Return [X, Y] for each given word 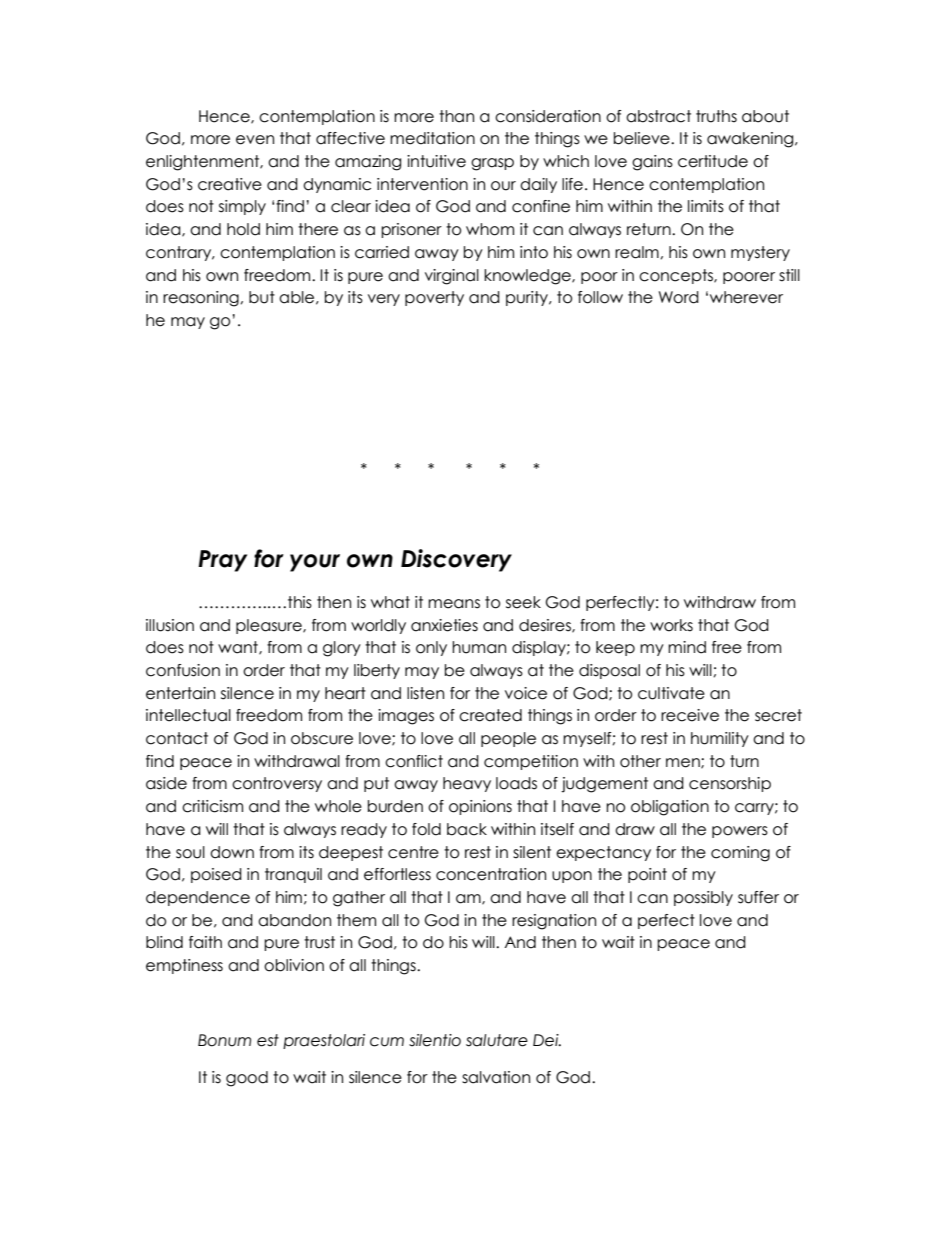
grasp [492, 164]
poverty [434, 298]
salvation [496, 1077]
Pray [222, 561]
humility [720, 739]
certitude [713, 161]
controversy [277, 784]
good [247, 1079]
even [255, 140]
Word [679, 297]
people [508, 739]
